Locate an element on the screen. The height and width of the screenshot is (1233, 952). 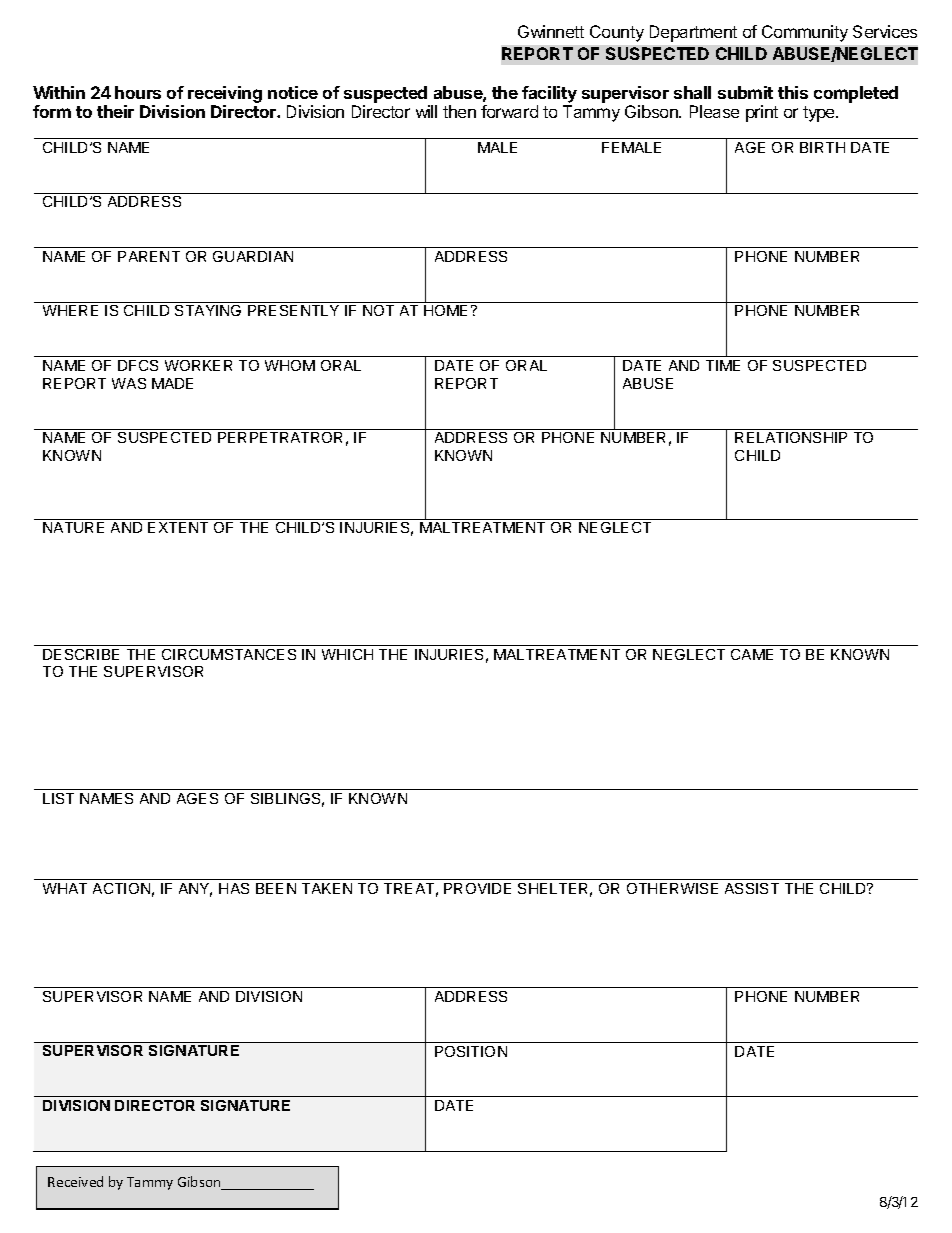
OTHERWISE is located at coordinates (672, 888).
